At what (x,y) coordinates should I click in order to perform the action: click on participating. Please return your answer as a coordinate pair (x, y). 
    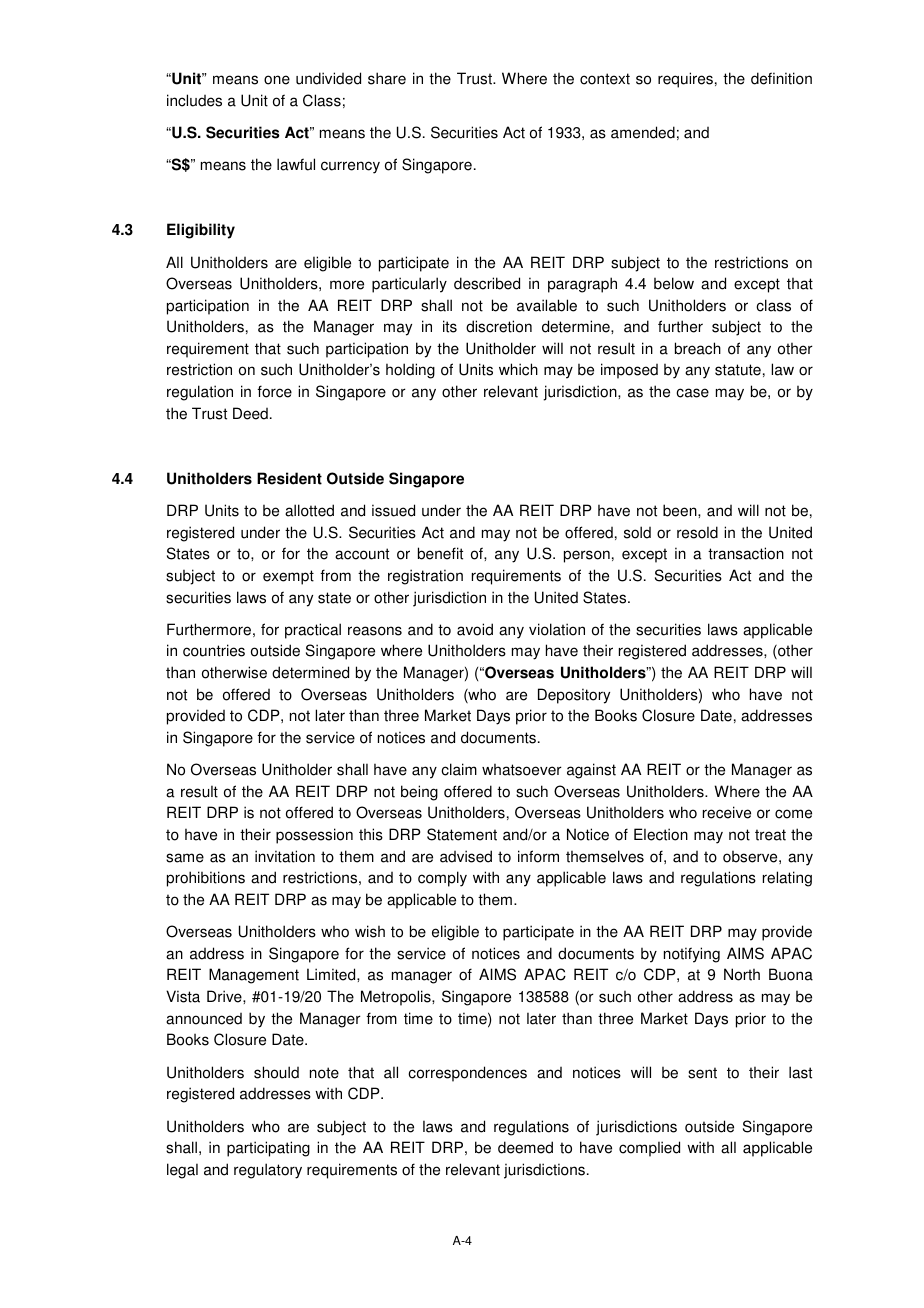
    Looking at the image, I should click on (268, 1149).
